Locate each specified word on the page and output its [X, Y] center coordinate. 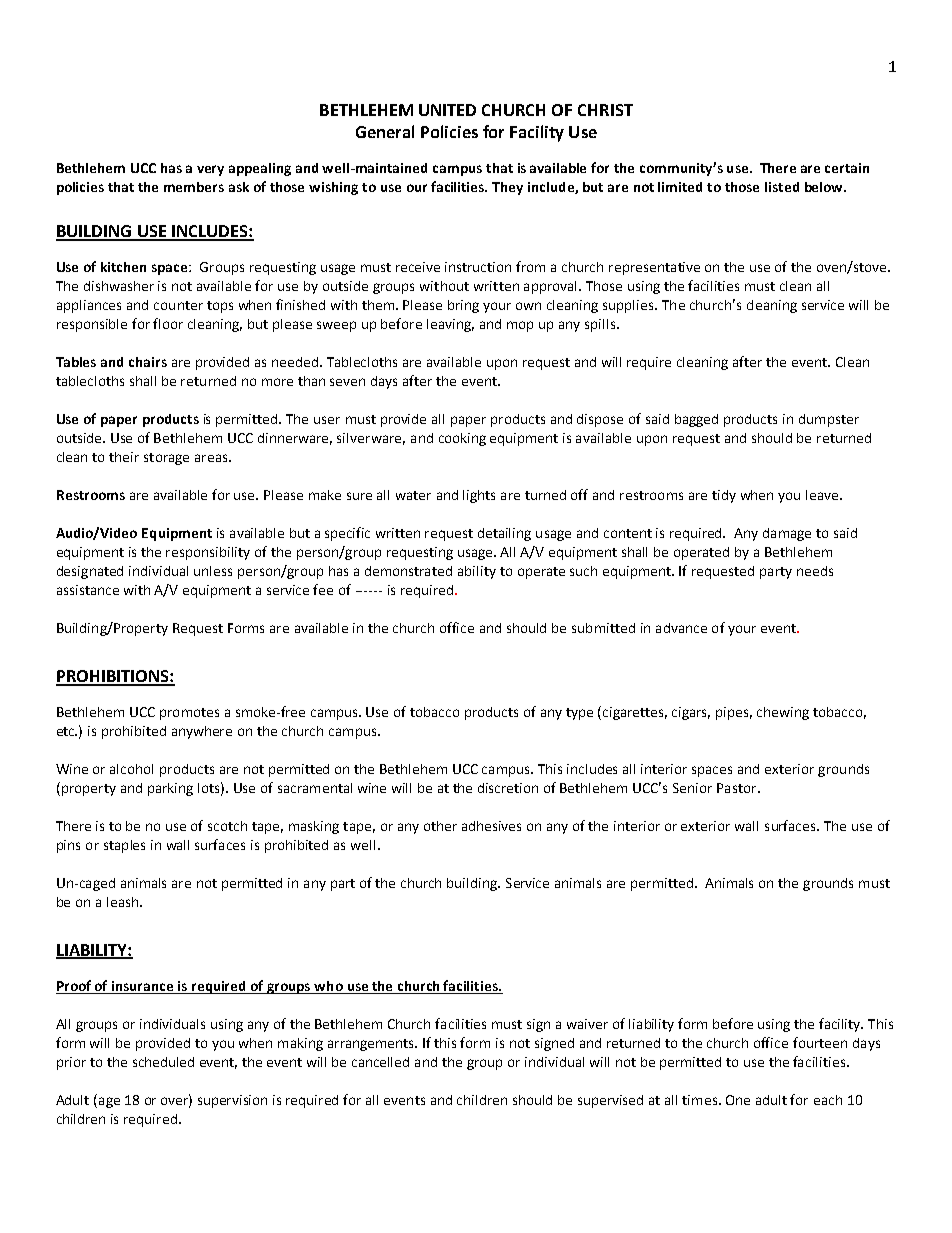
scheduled [163, 1062]
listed [782, 187]
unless [213, 571]
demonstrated [408, 571]
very [210, 170]
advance [681, 628]
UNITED [447, 110]
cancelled [380, 1062]
